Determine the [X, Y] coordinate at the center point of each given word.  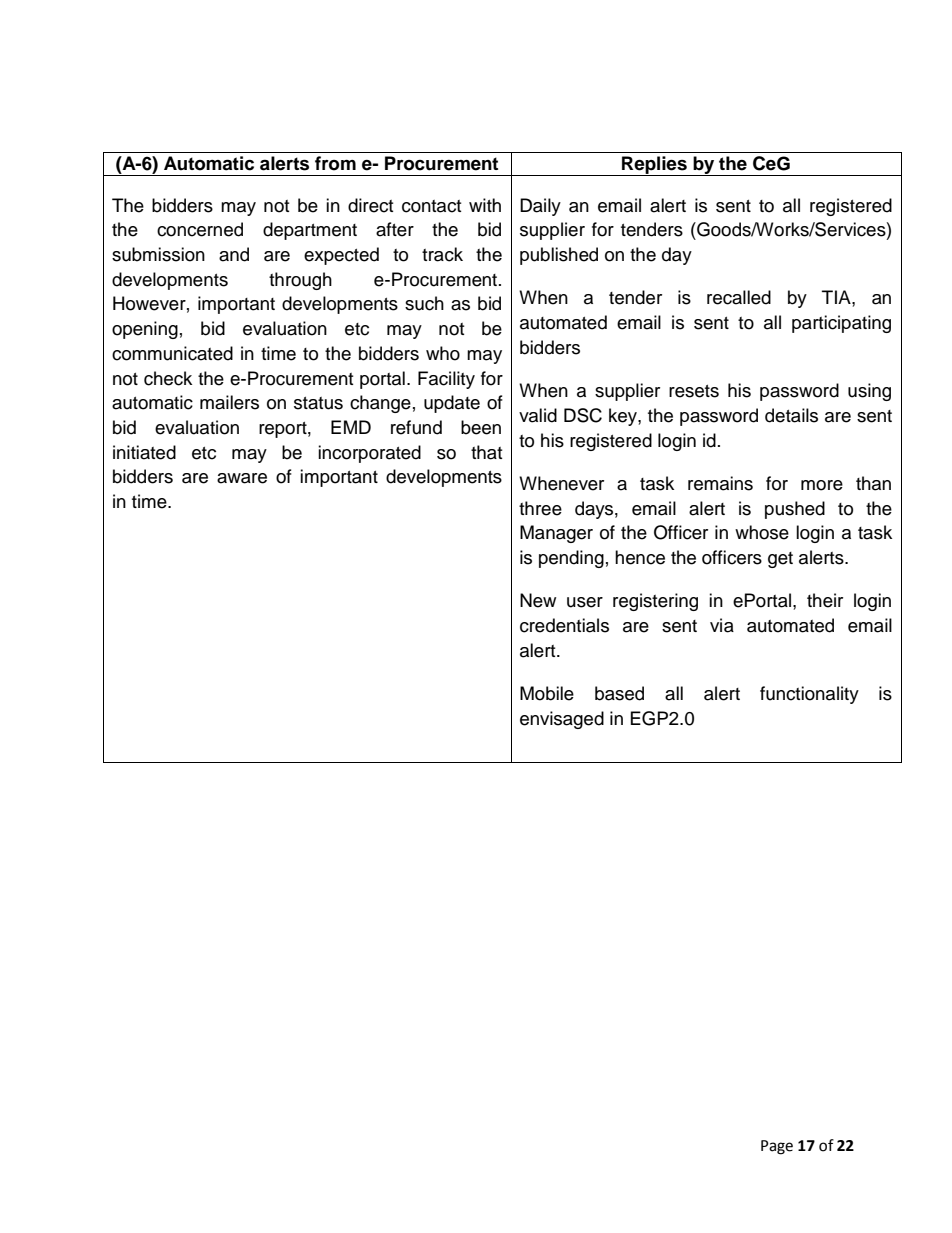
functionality [809, 695]
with [485, 205]
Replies [654, 166]
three [540, 508]
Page [777, 1147]
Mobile [547, 693]
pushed [795, 510]
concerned [200, 229]
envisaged [562, 720]
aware [242, 478]
